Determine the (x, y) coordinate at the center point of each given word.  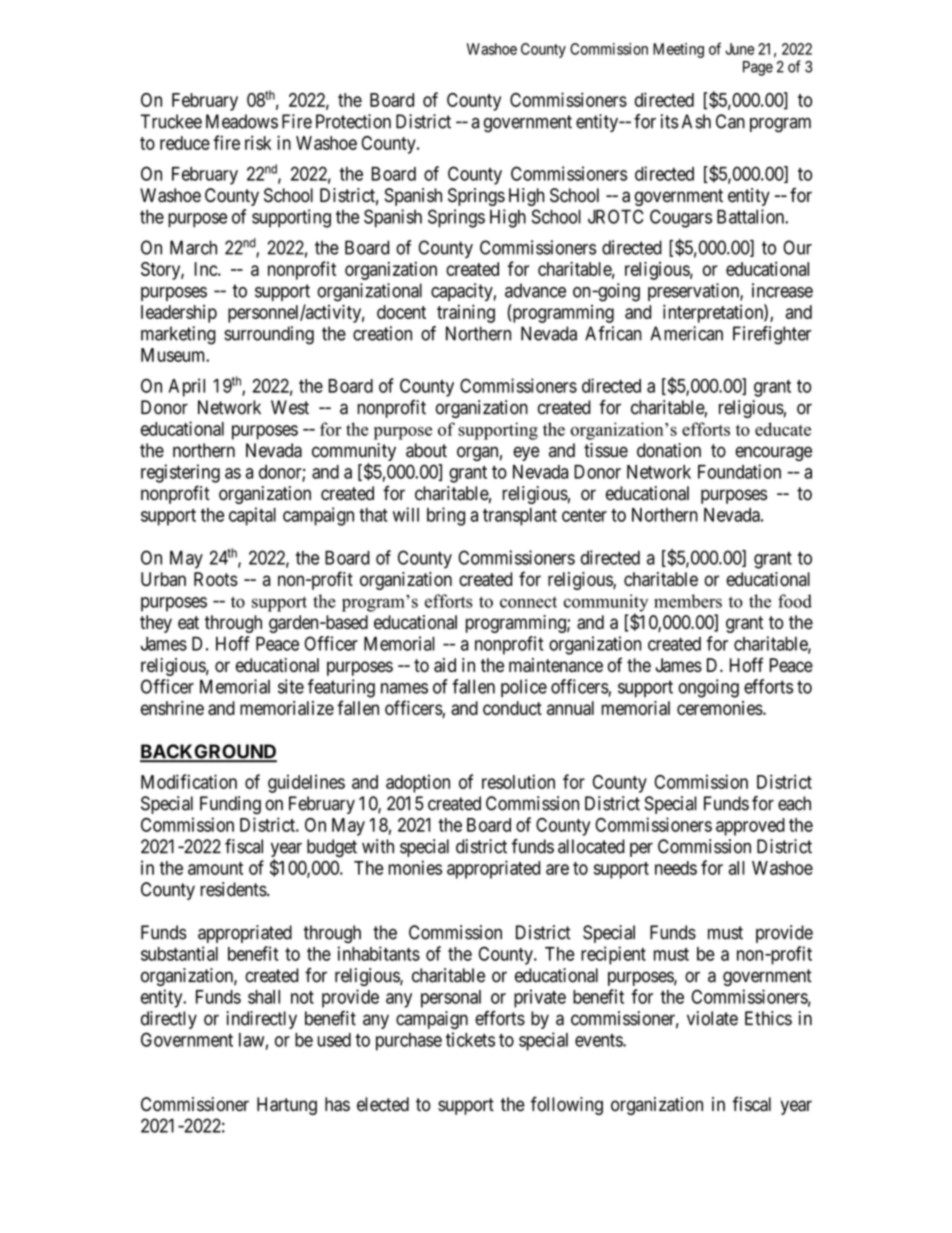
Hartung (287, 1106)
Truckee (171, 121)
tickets (470, 1039)
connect (528, 602)
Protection (353, 121)
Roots (216, 579)
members (688, 601)
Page (758, 68)
